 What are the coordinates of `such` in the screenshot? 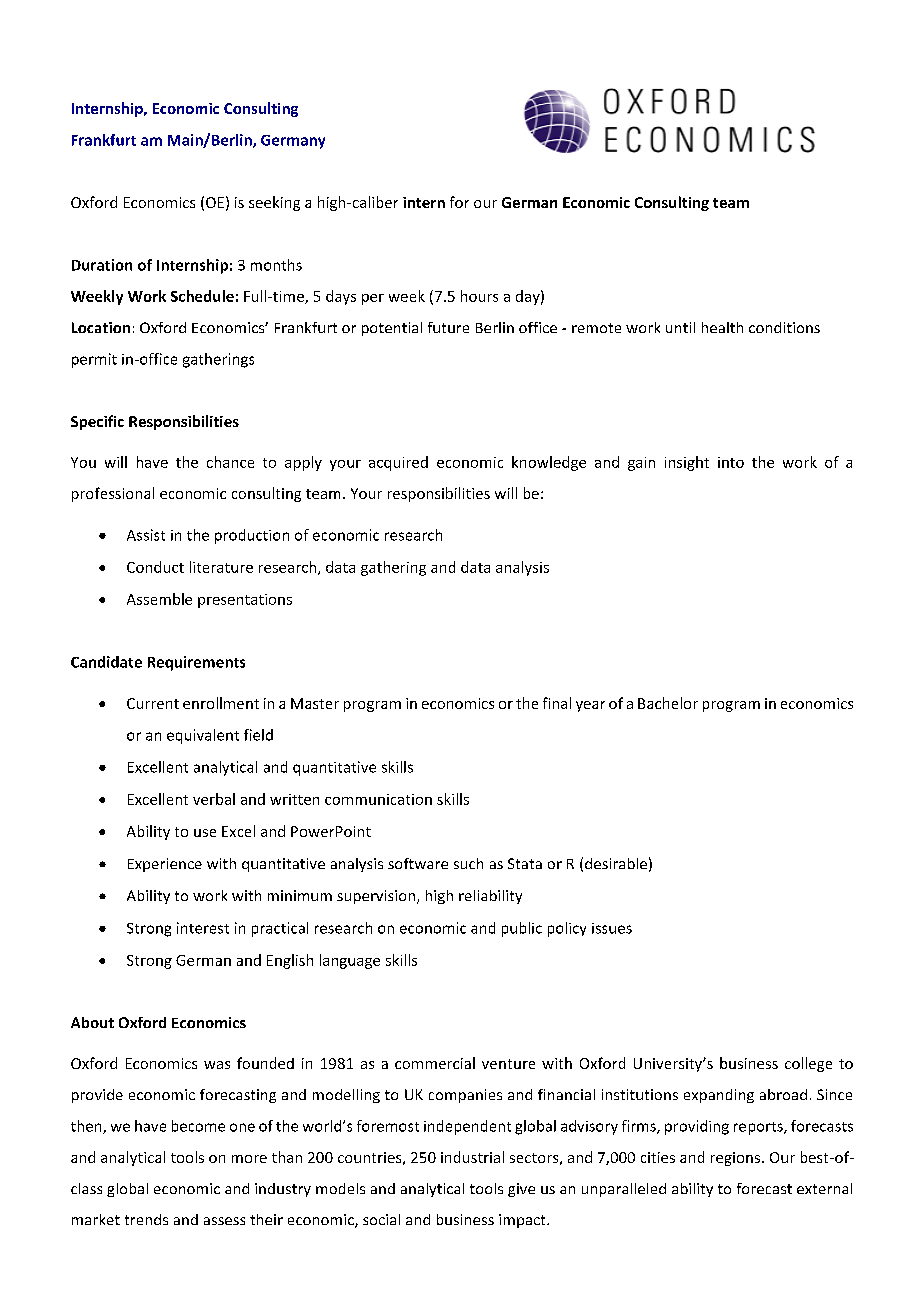 It's located at (468, 863).
